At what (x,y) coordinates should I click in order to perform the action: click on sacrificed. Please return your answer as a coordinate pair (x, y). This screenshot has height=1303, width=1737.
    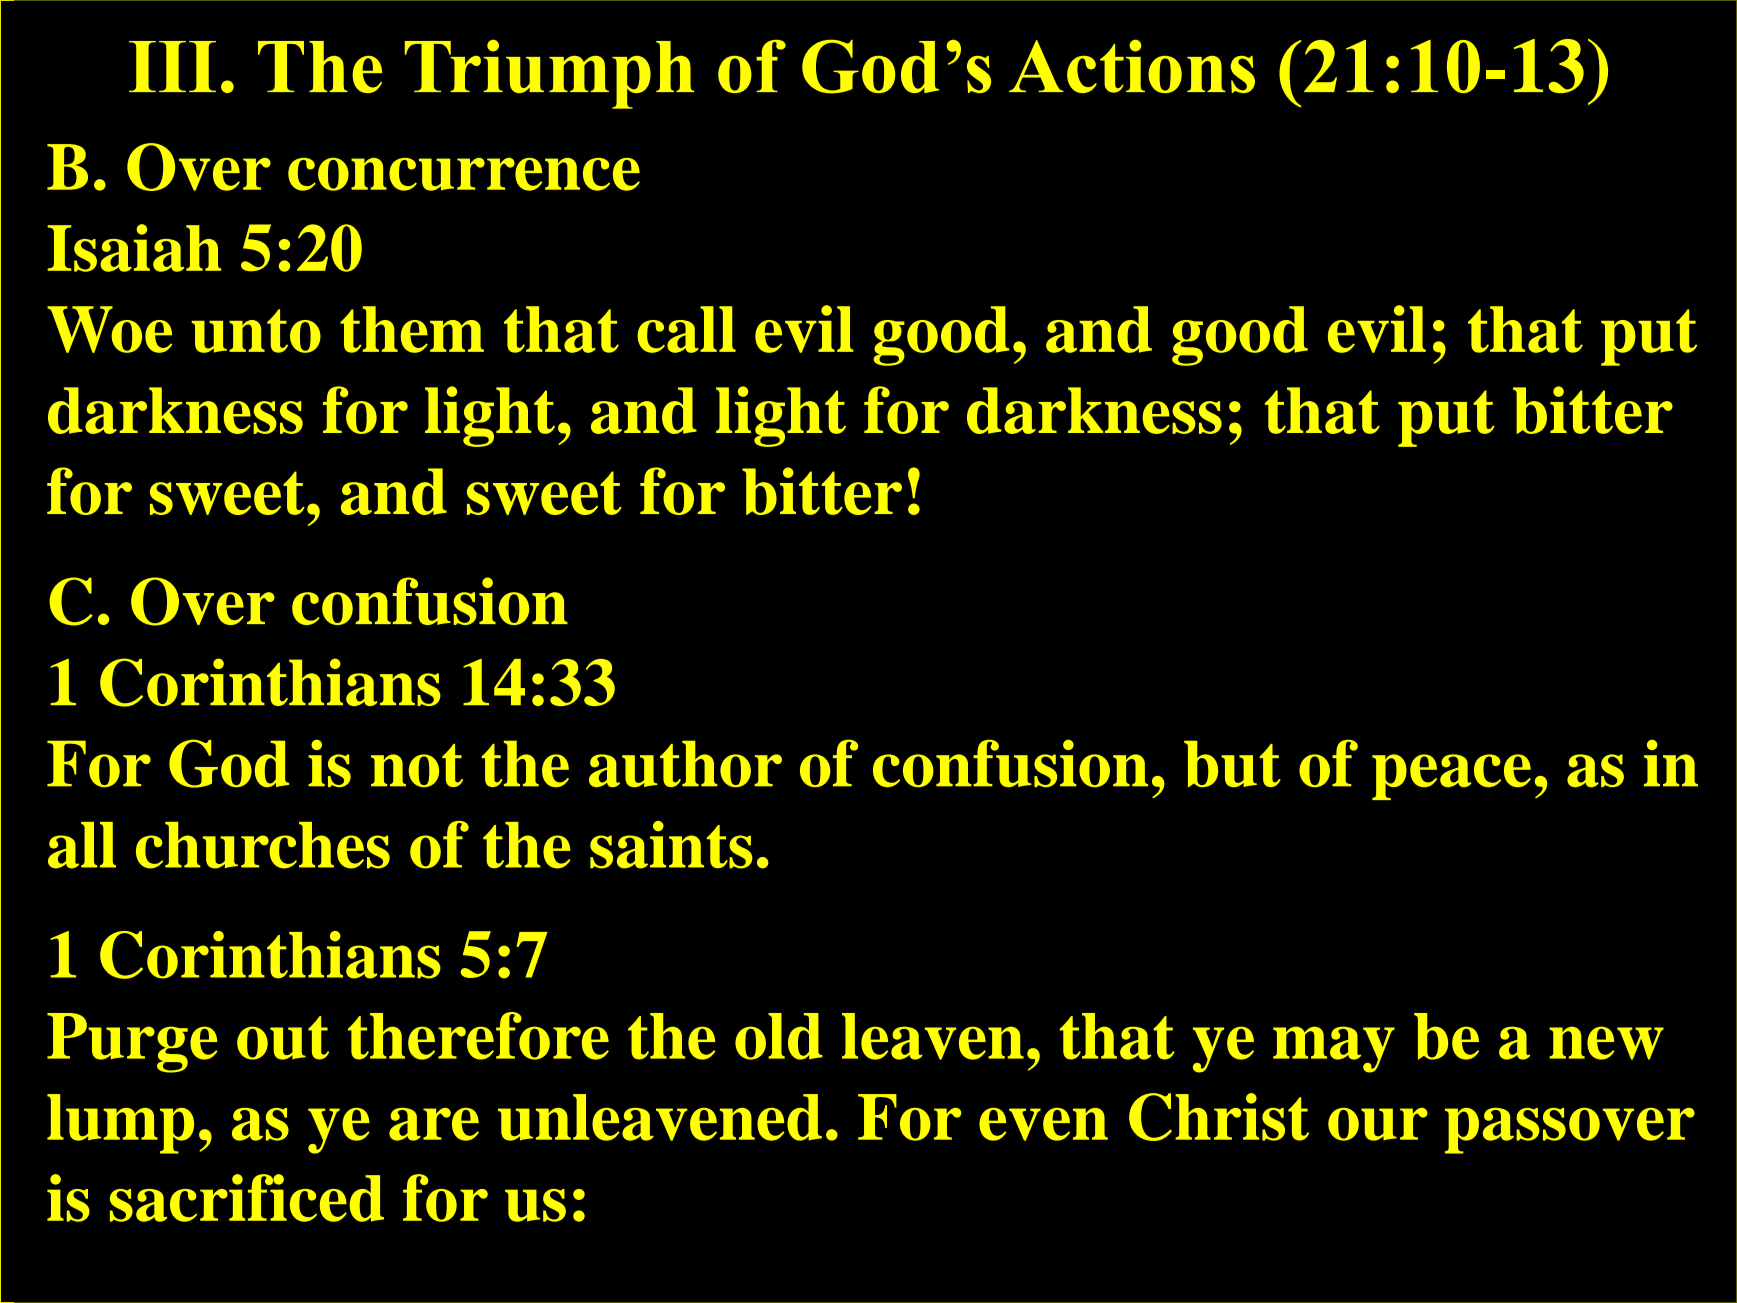
    Looking at the image, I should click on (247, 1198).
